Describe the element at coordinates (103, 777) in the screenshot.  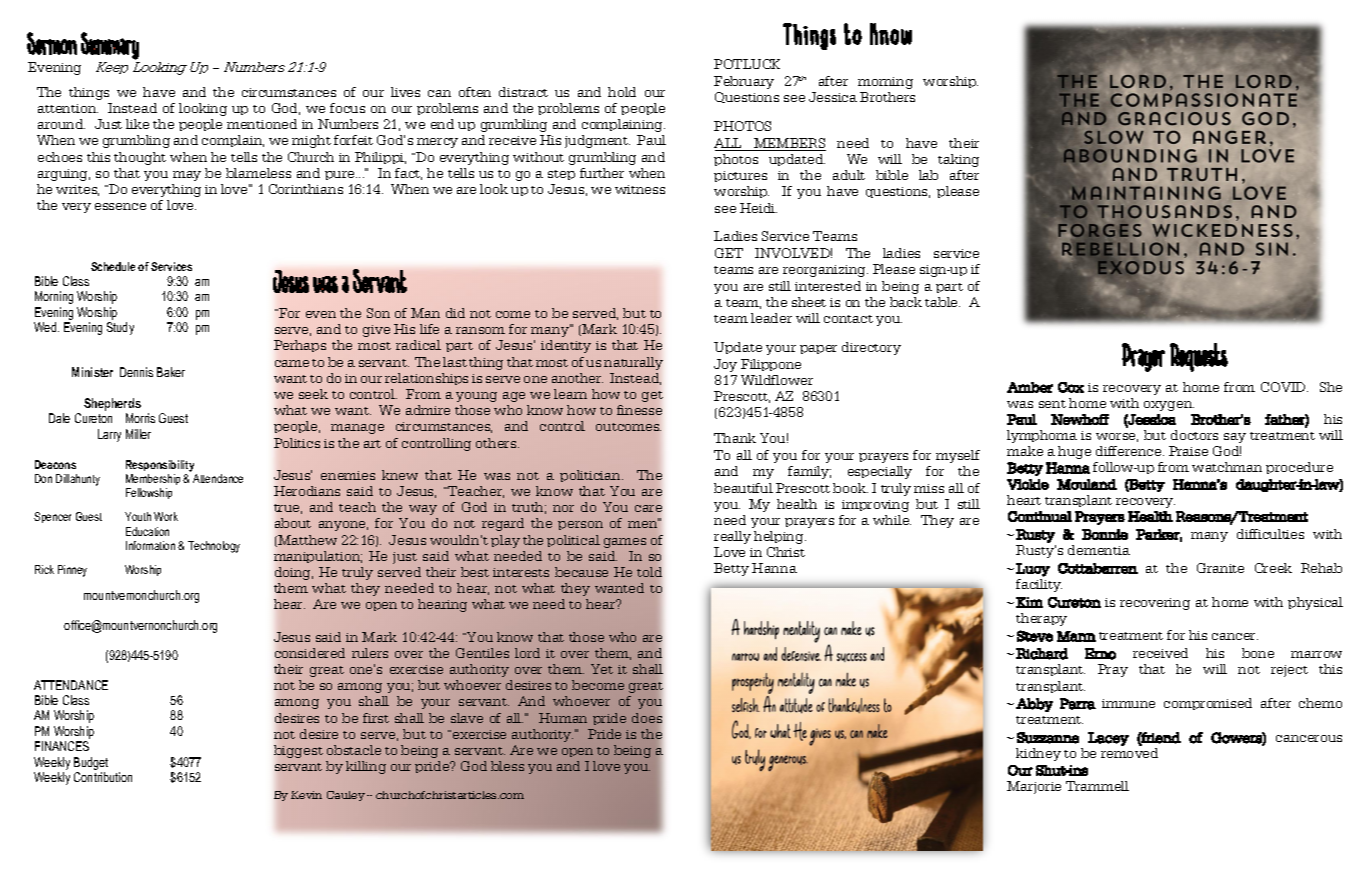
I see `Contribution` at that location.
